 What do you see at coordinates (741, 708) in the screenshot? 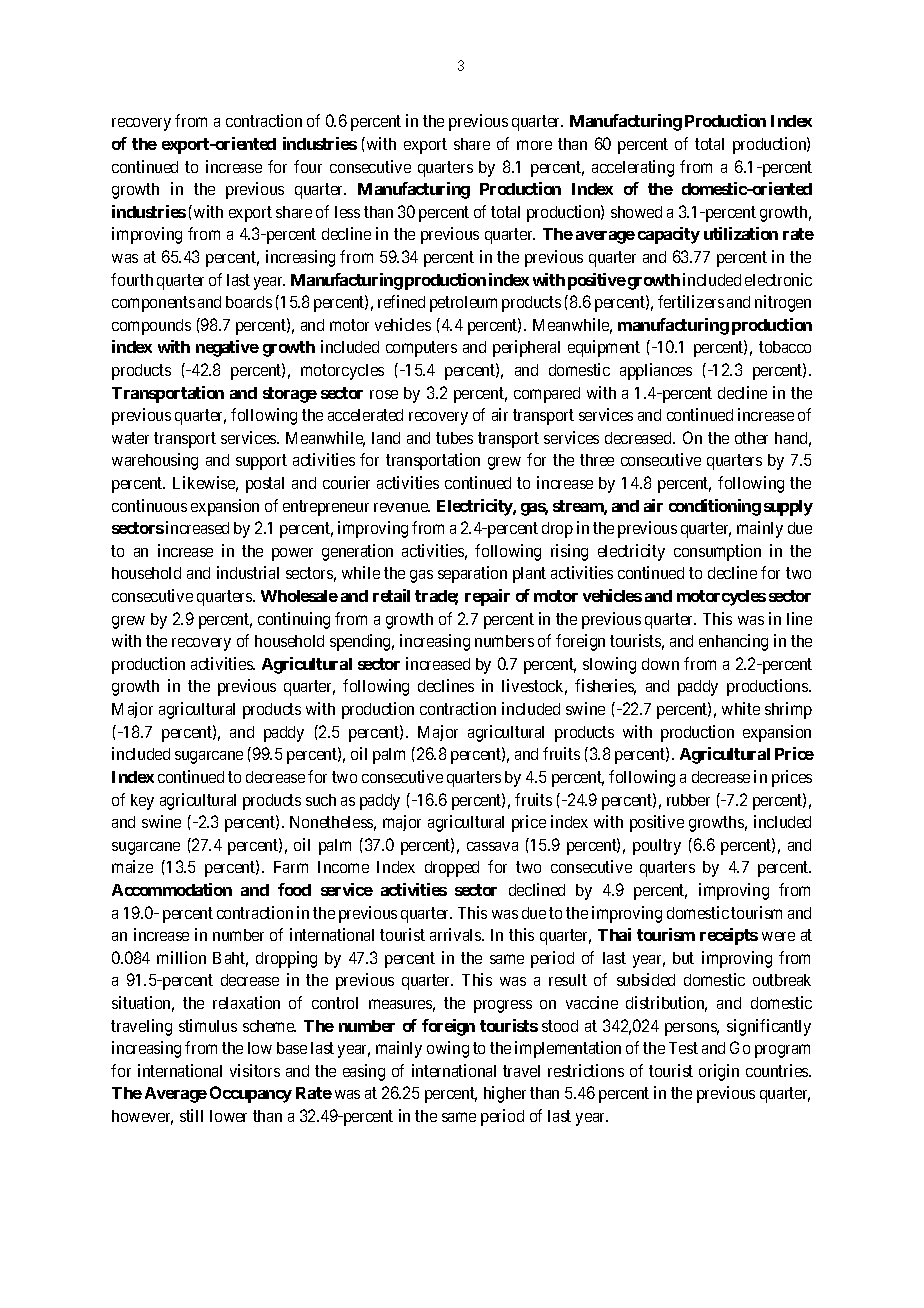
I see `white` at bounding box center [741, 708].
